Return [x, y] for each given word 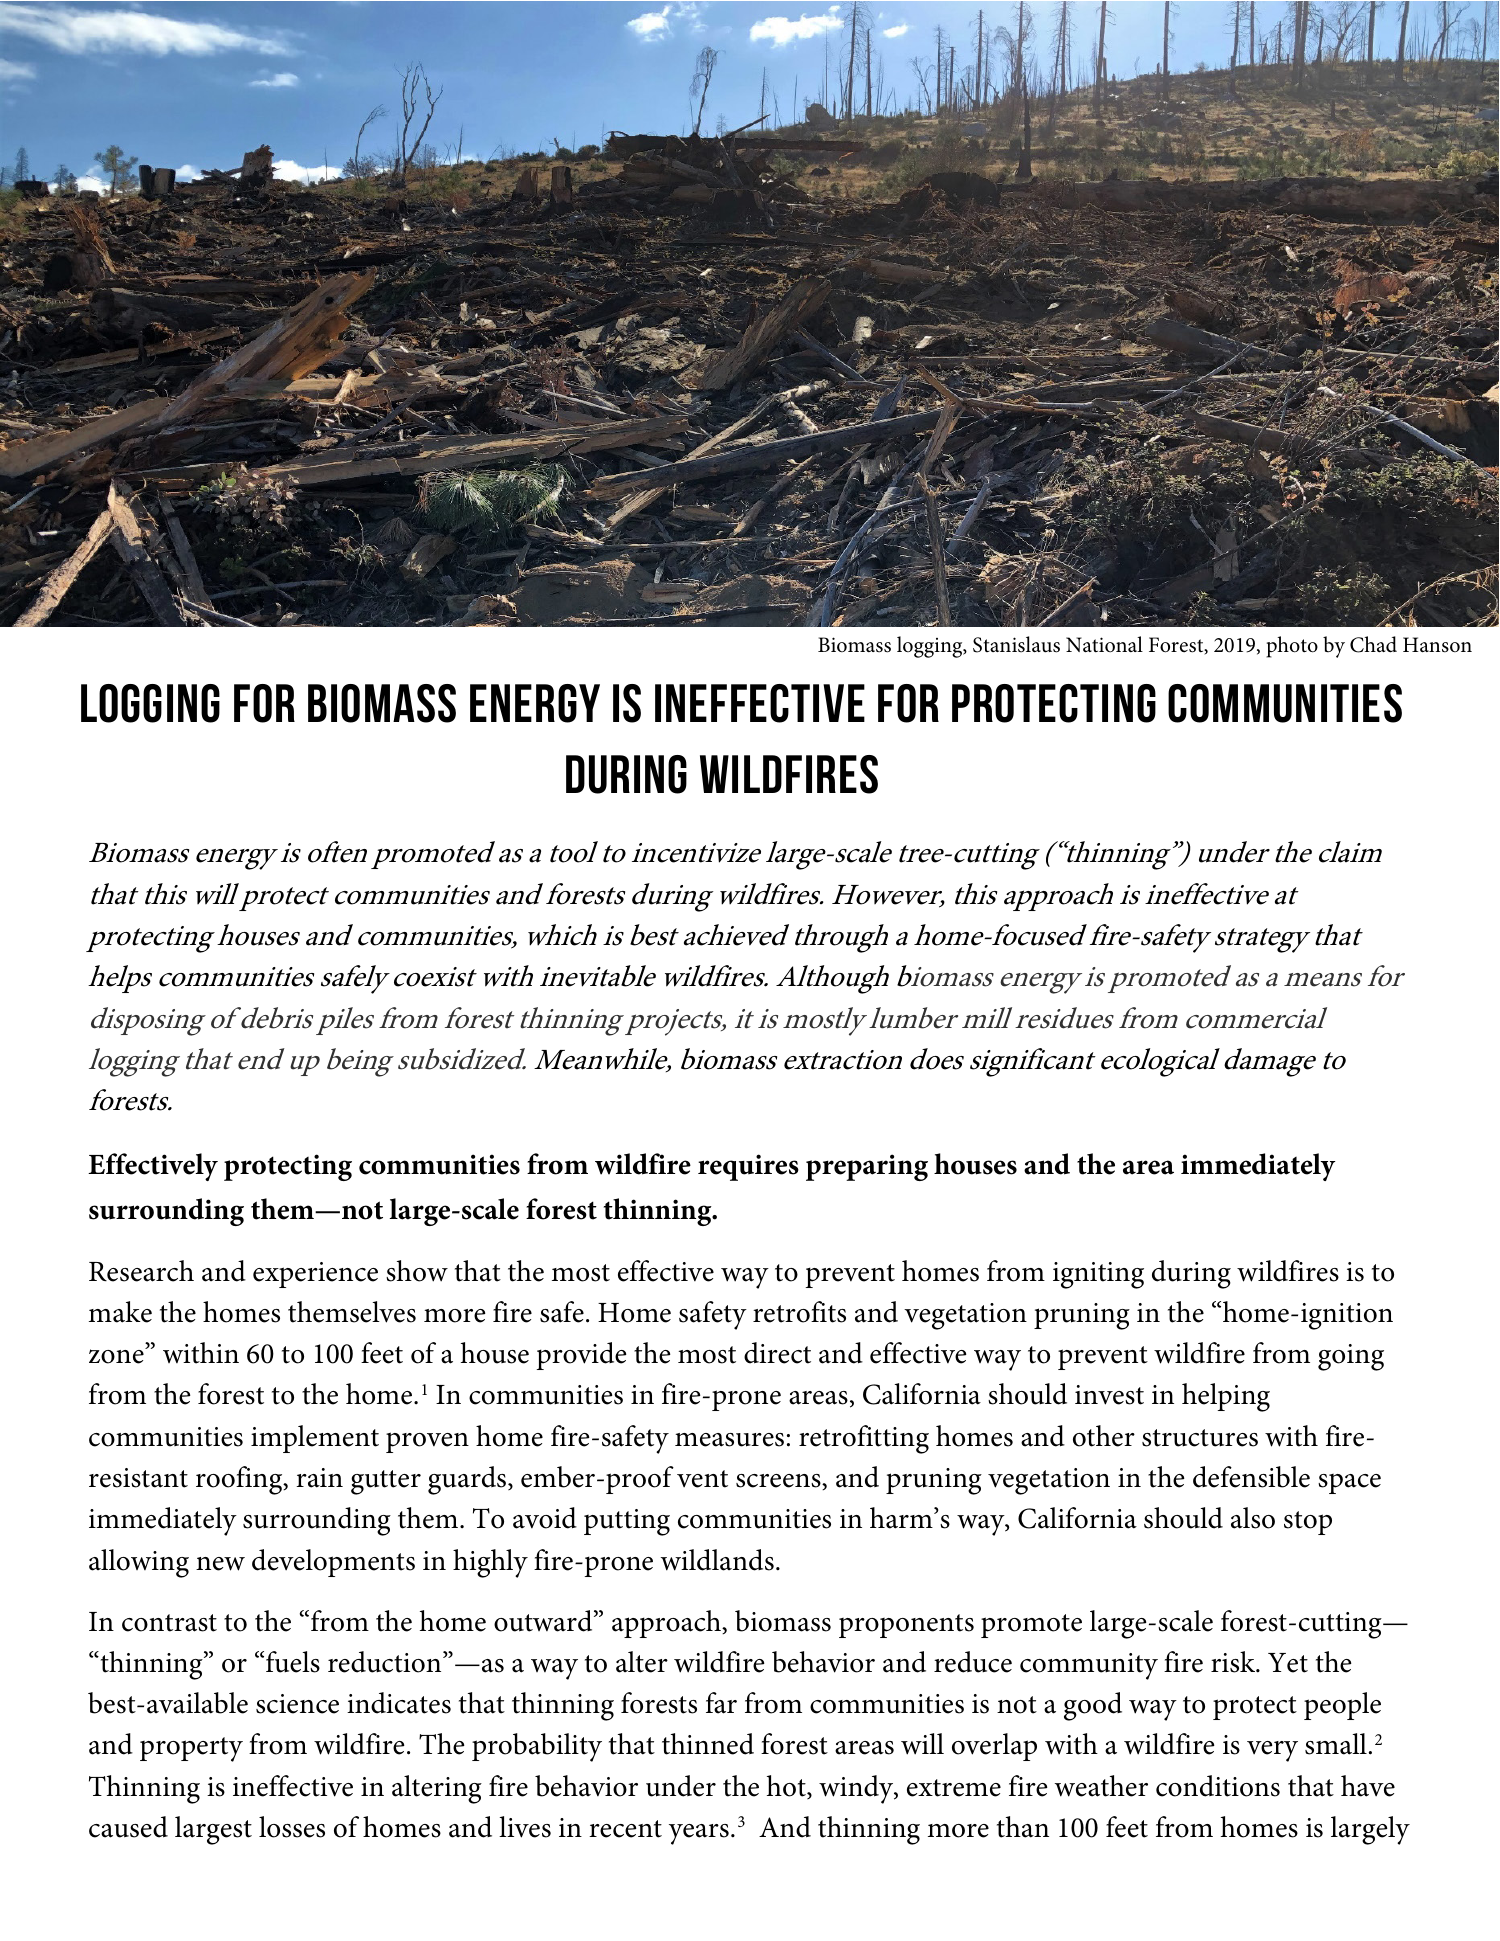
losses [292, 1827]
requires [748, 1167]
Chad [1373, 644]
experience [315, 1275]
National [1104, 644]
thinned [708, 1744]
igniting [1098, 1275]
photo [1292, 647]
